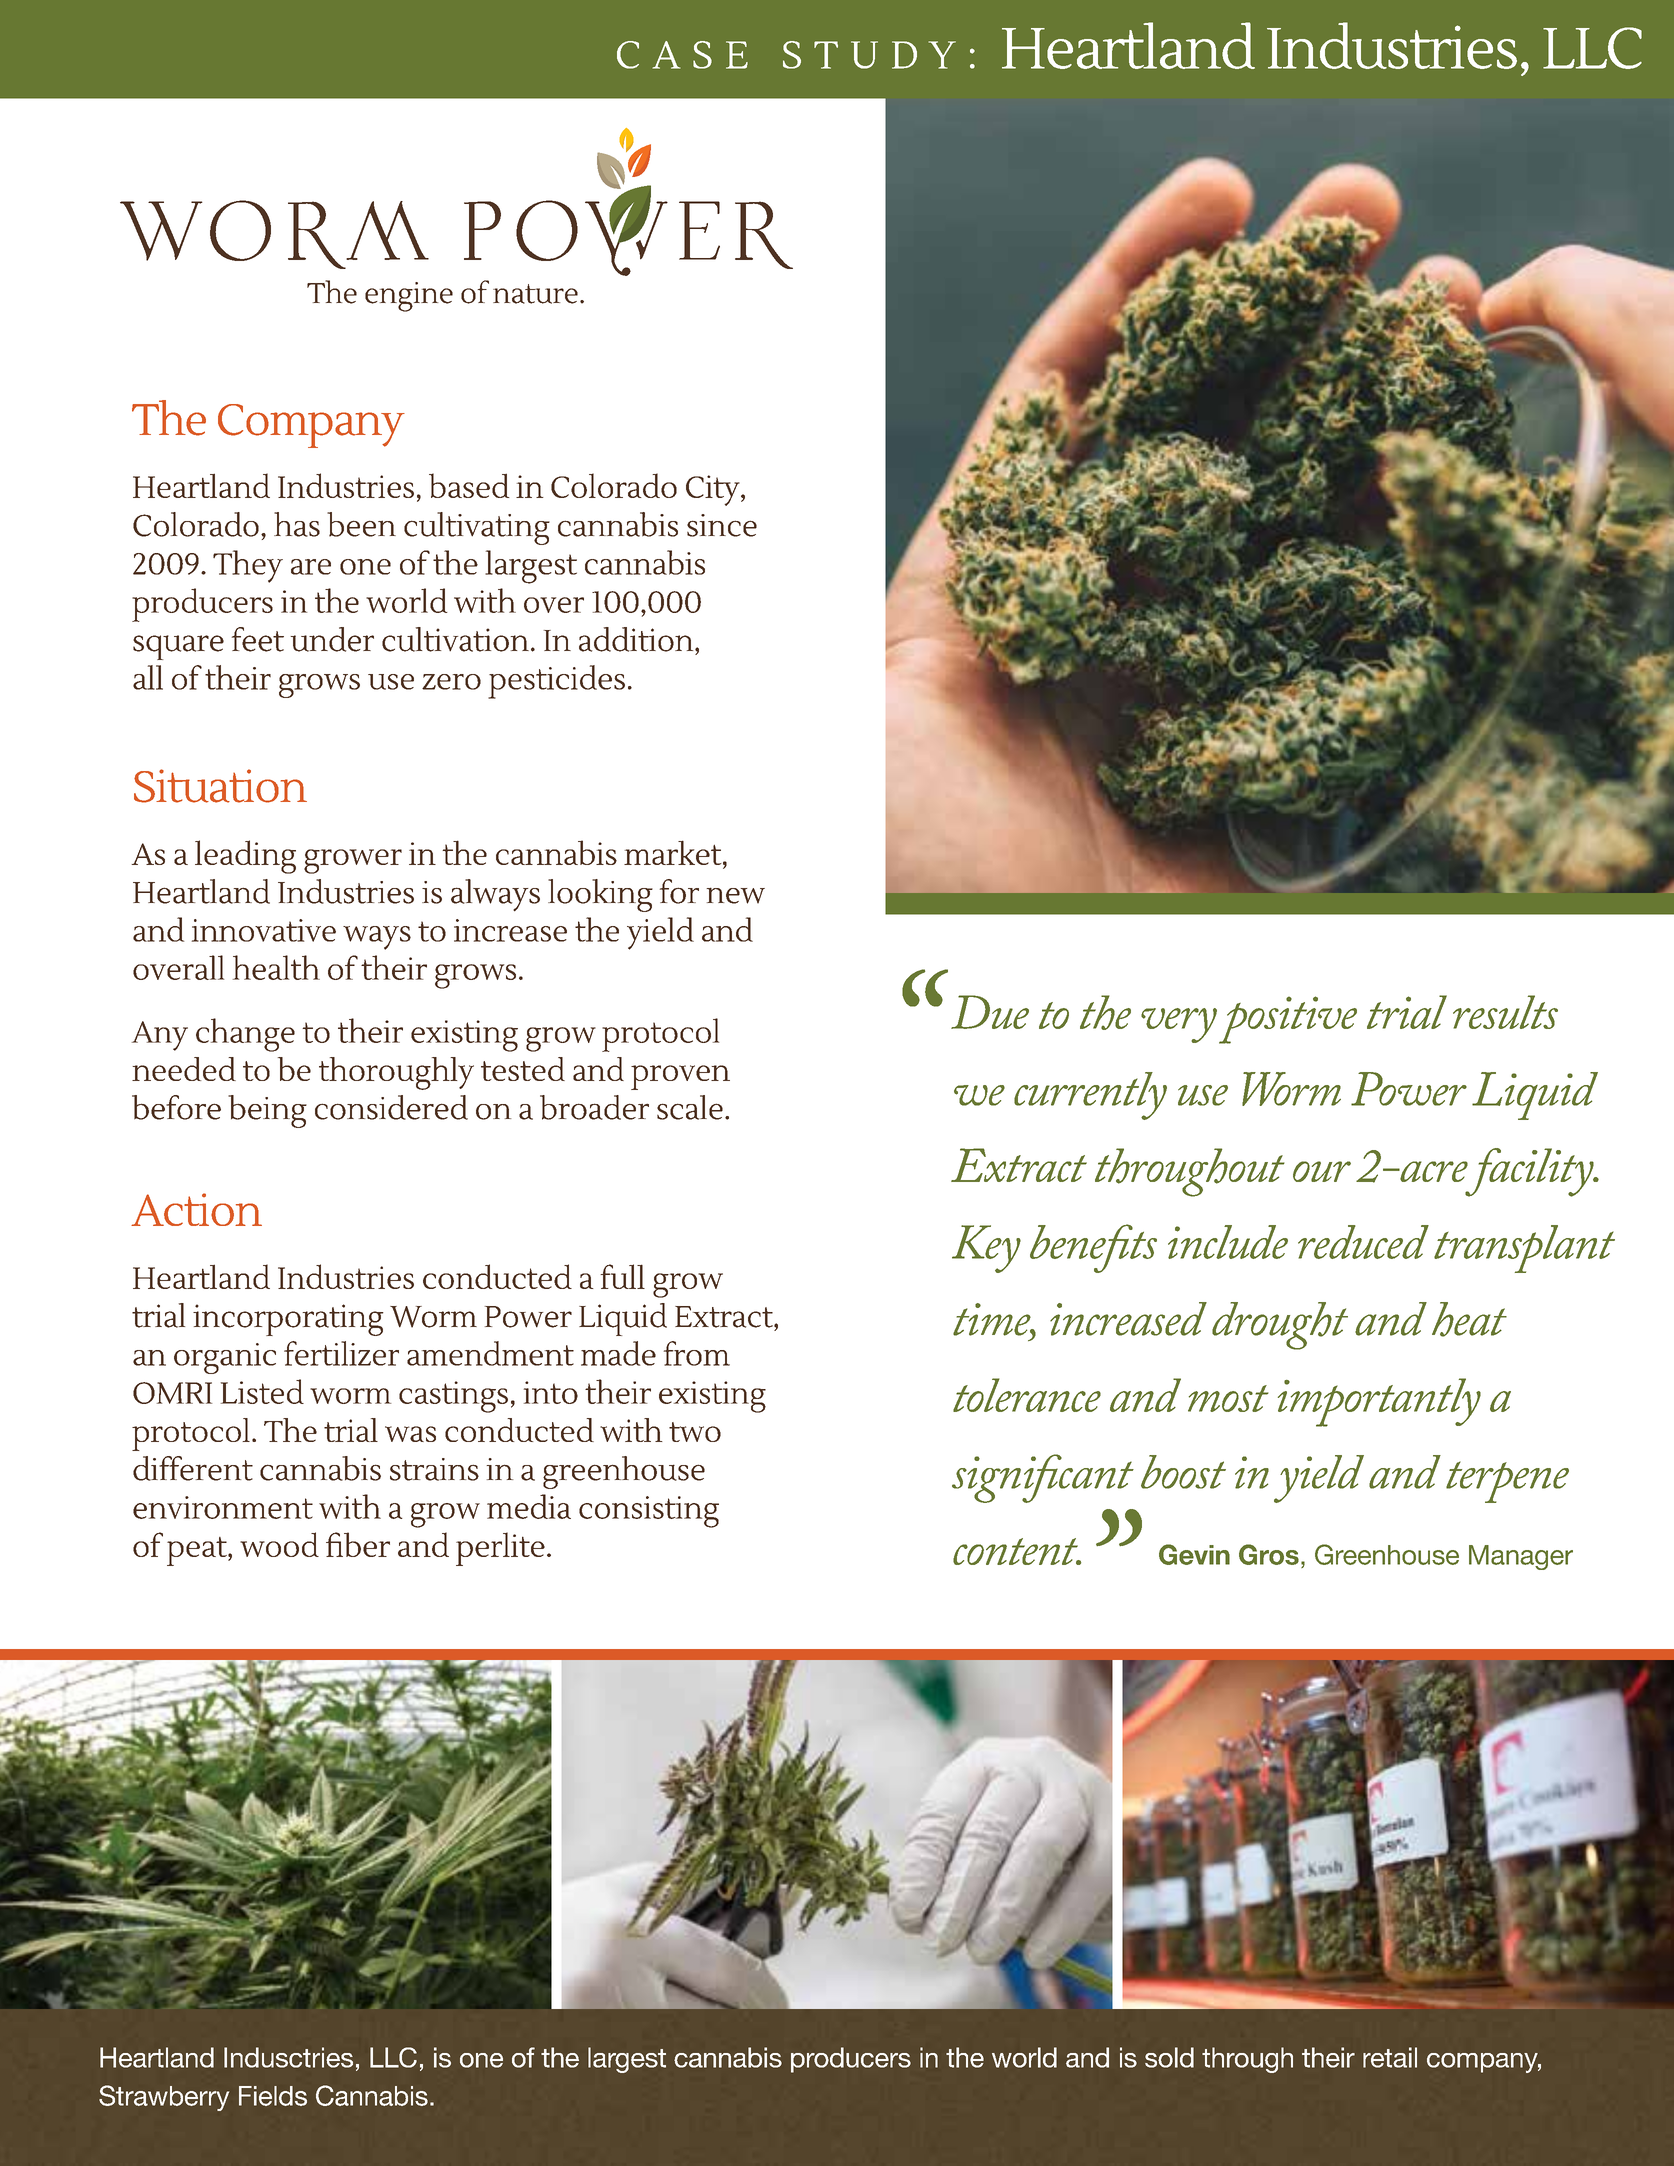  I want to click on City, so click(714, 490).
